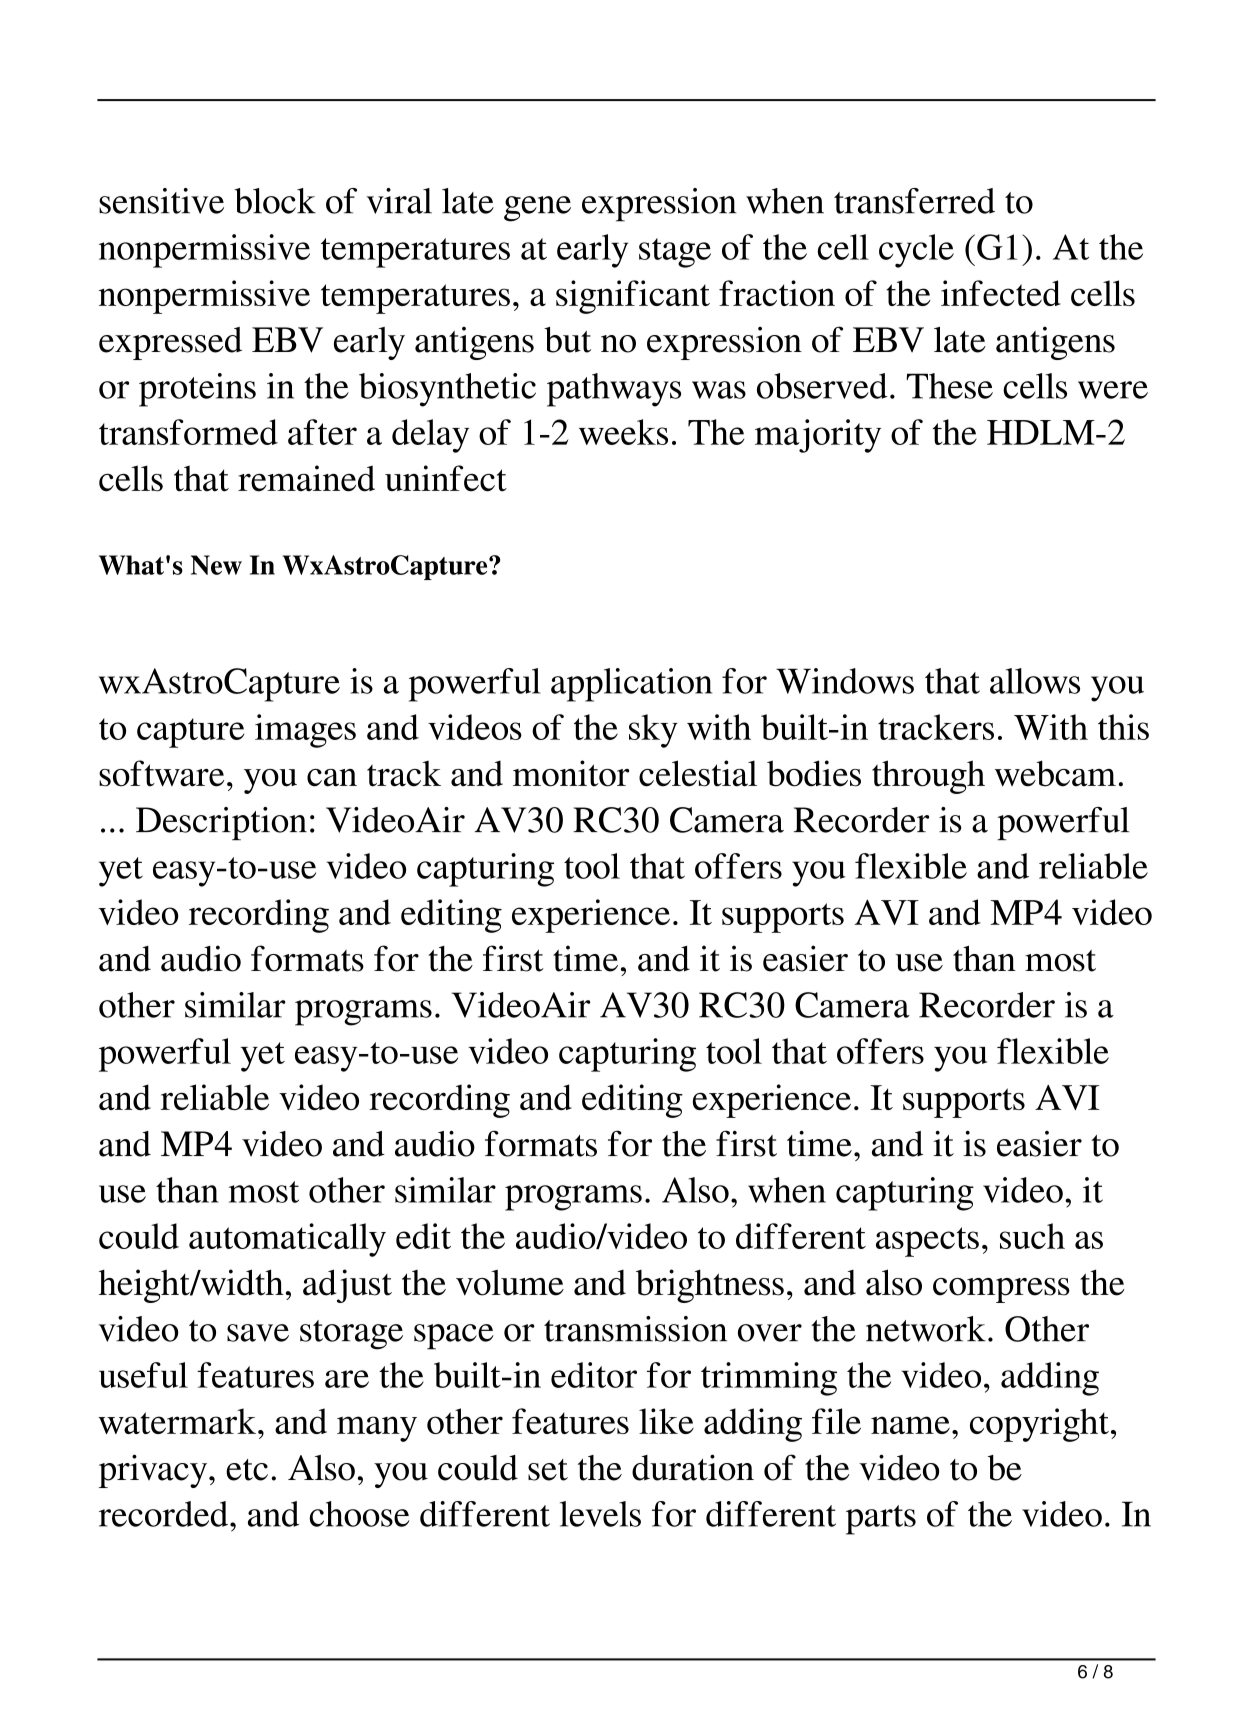 This image has height=1725, width=1253. What do you see at coordinates (1035, 681) in the image?
I see `allows` at bounding box center [1035, 681].
